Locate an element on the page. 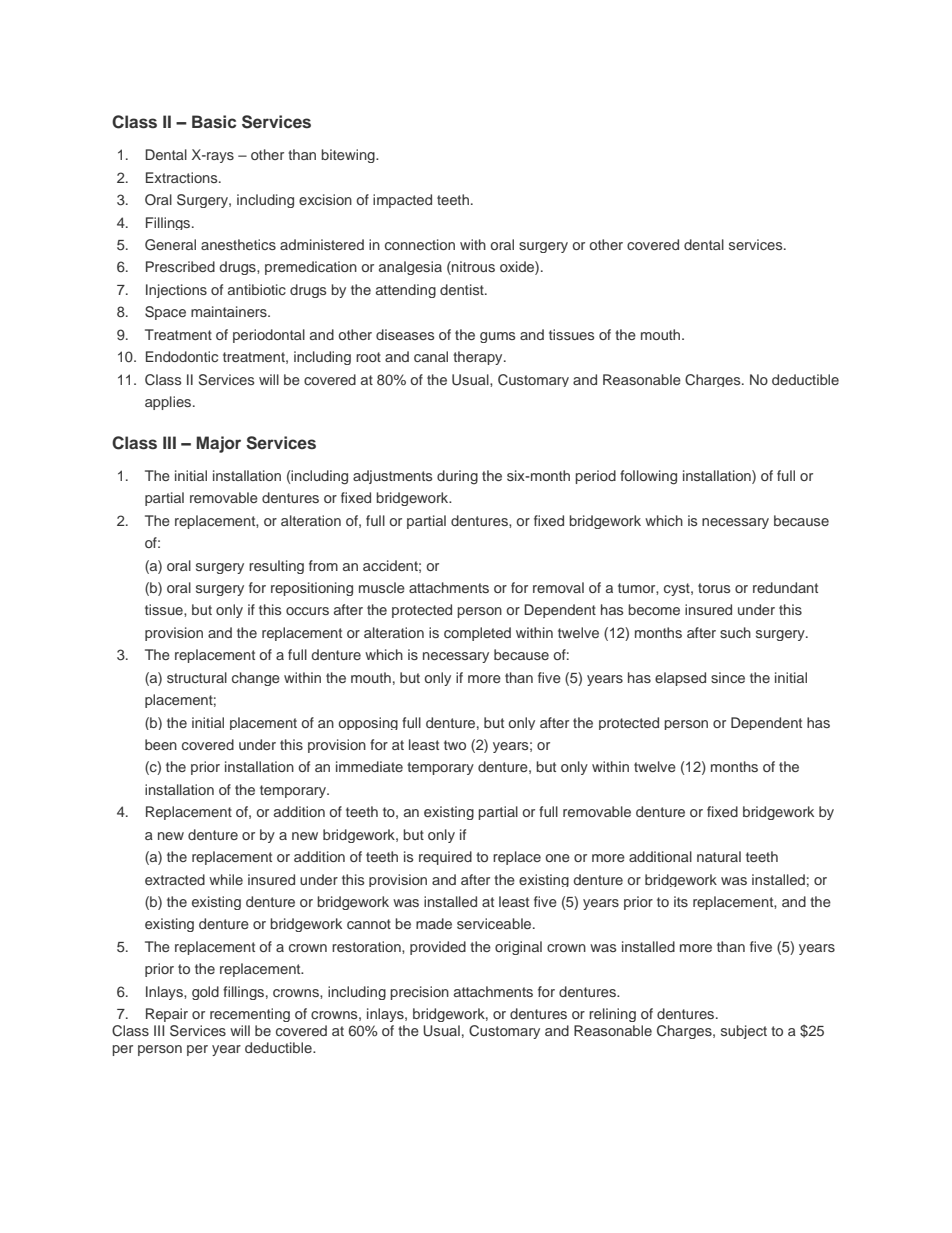 The image size is (952, 1233). Basic is located at coordinates (214, 122).
